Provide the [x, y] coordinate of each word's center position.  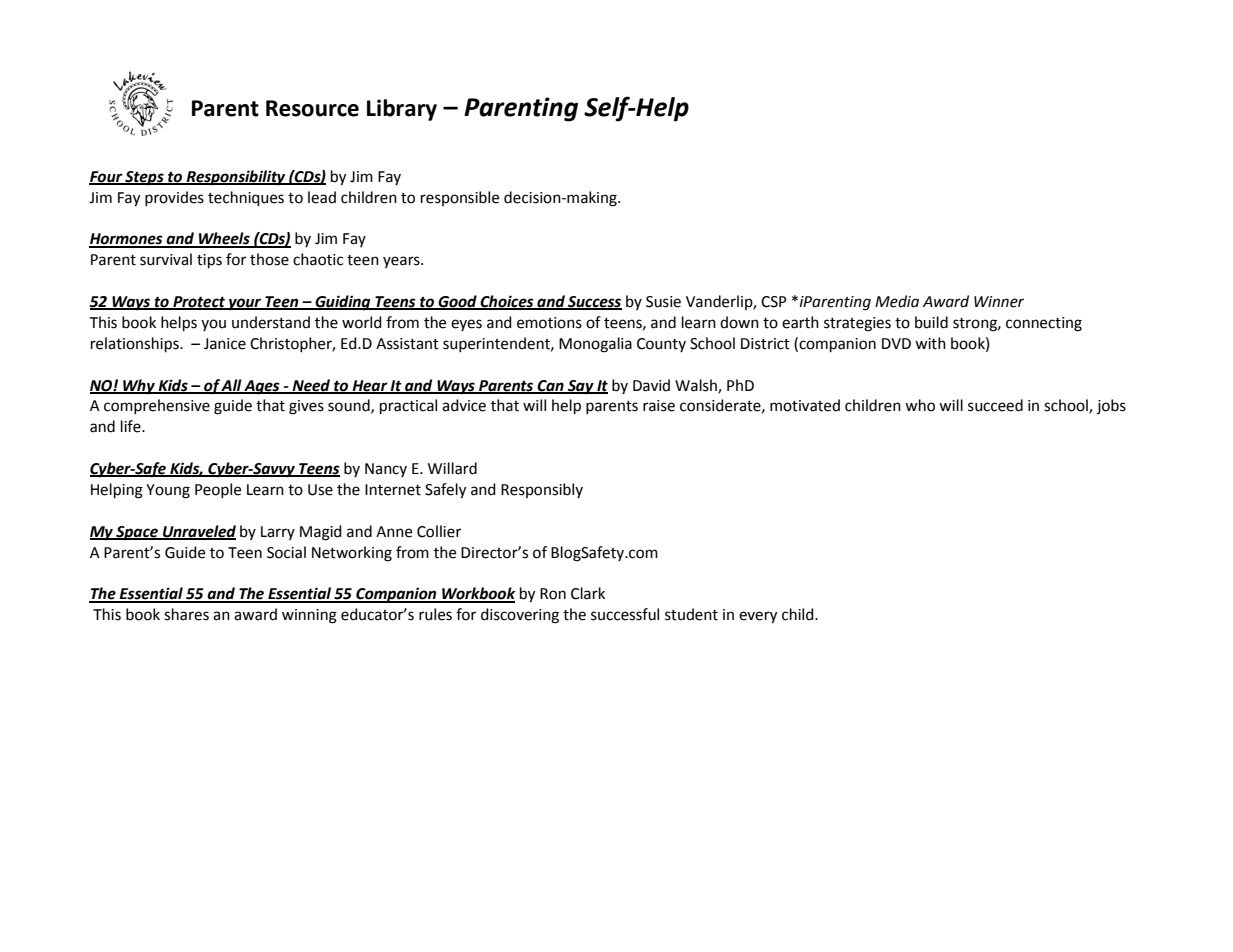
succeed [995, 405]
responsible [460, 198]
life [132, 426]
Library [402, 110]
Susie [663, 302]
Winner [999, 302]
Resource [312, 108]
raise [659, 406]
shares [186, 614]
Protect [199, 303]
